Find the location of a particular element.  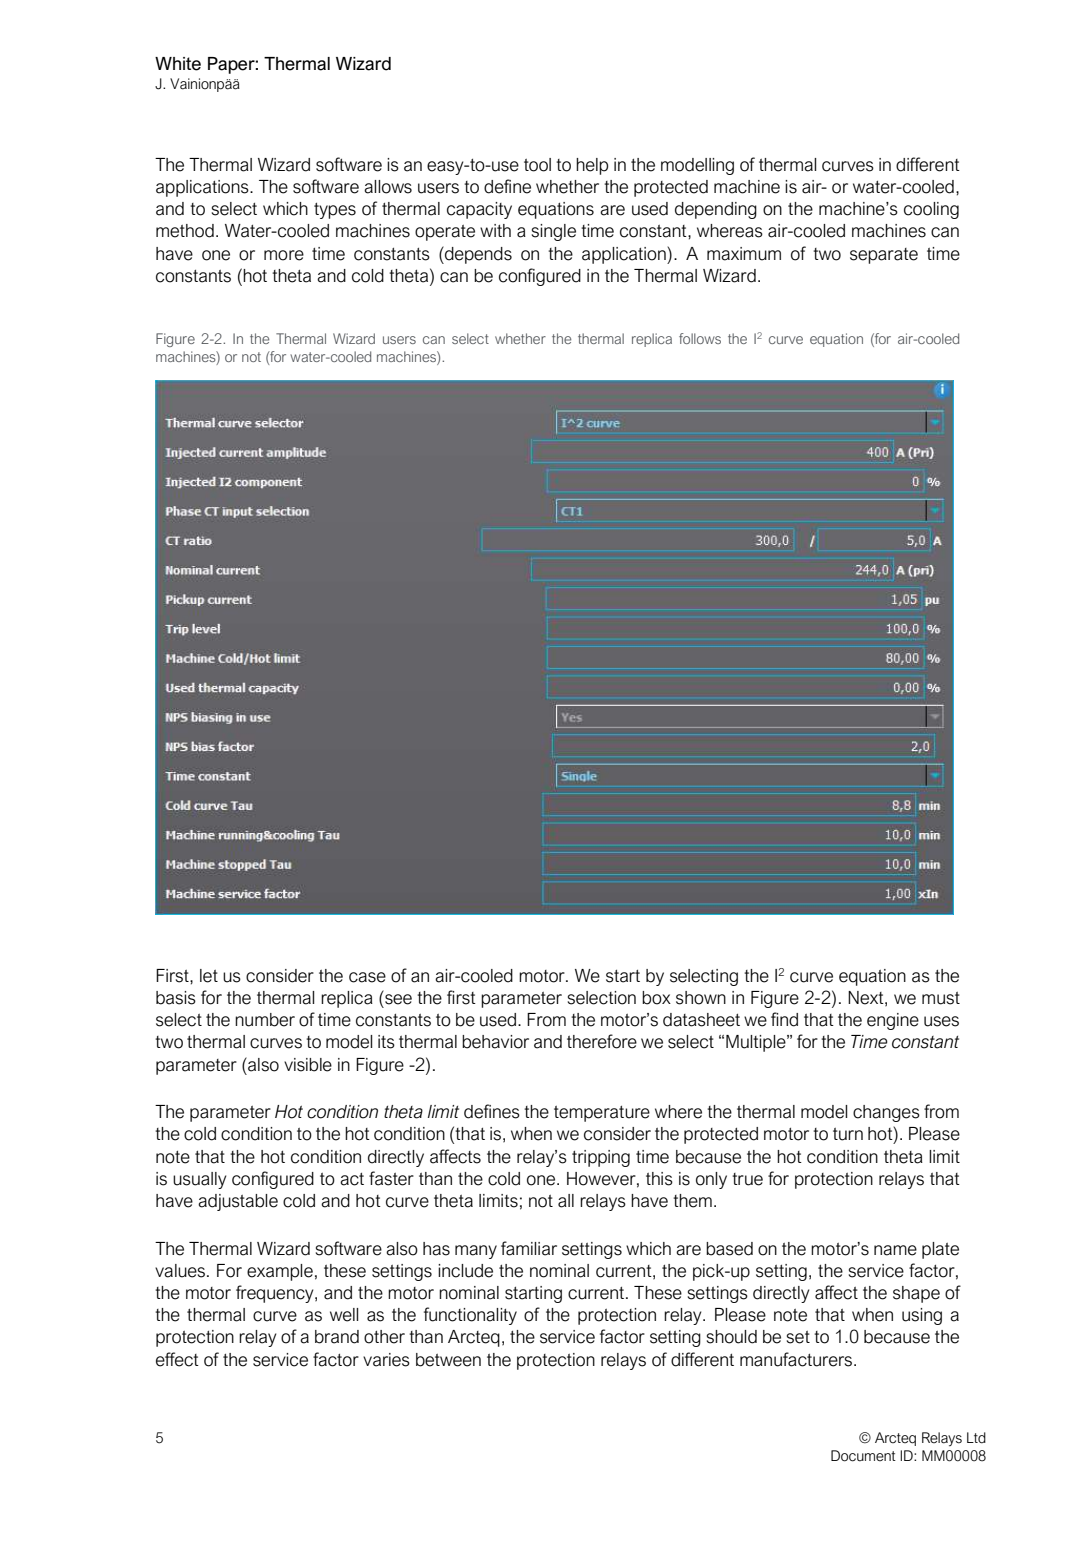

let is located at coordinates (209, 976).
